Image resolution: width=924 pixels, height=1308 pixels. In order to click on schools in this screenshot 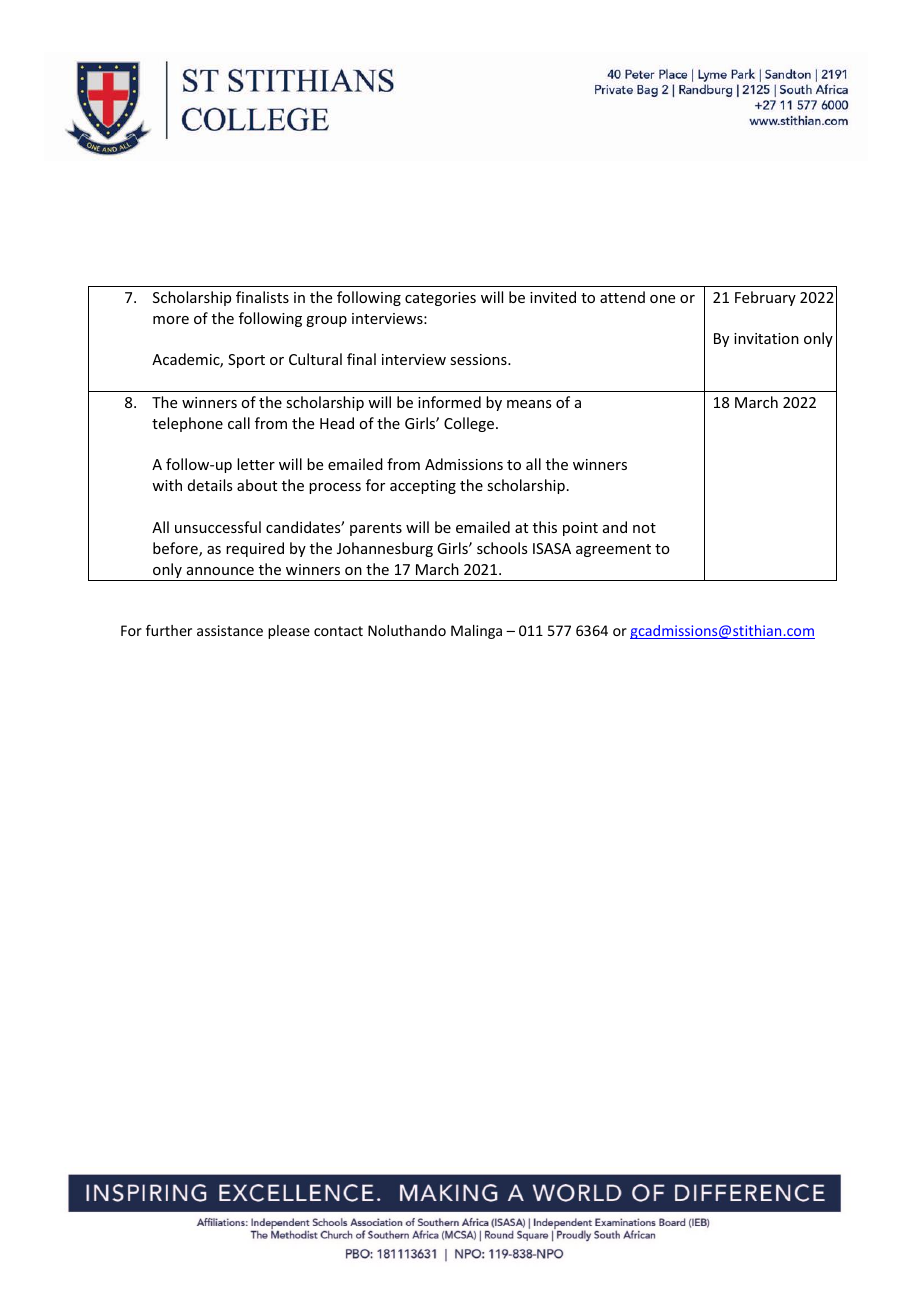, I will do `click(502, 548)`.
